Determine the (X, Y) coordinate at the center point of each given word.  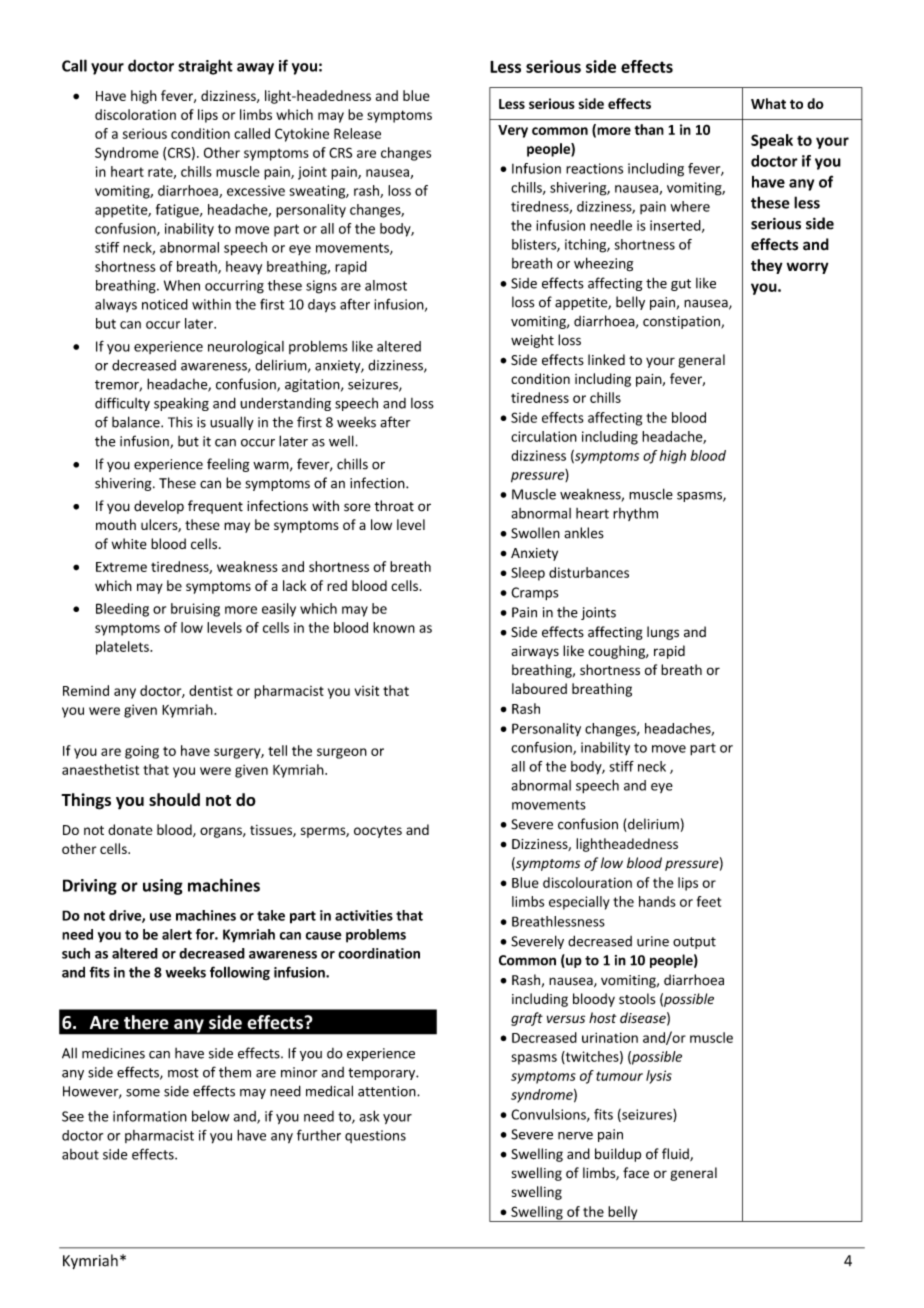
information (150, 1116)
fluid (676, 1154)
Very (513, 131)
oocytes (378, 832)
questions (375, 1136)
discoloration (135, 114)
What (768, 103)
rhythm (635, 514)
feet (709, 901)
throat (394, 506)
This (180, 422)
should (174, 799)
